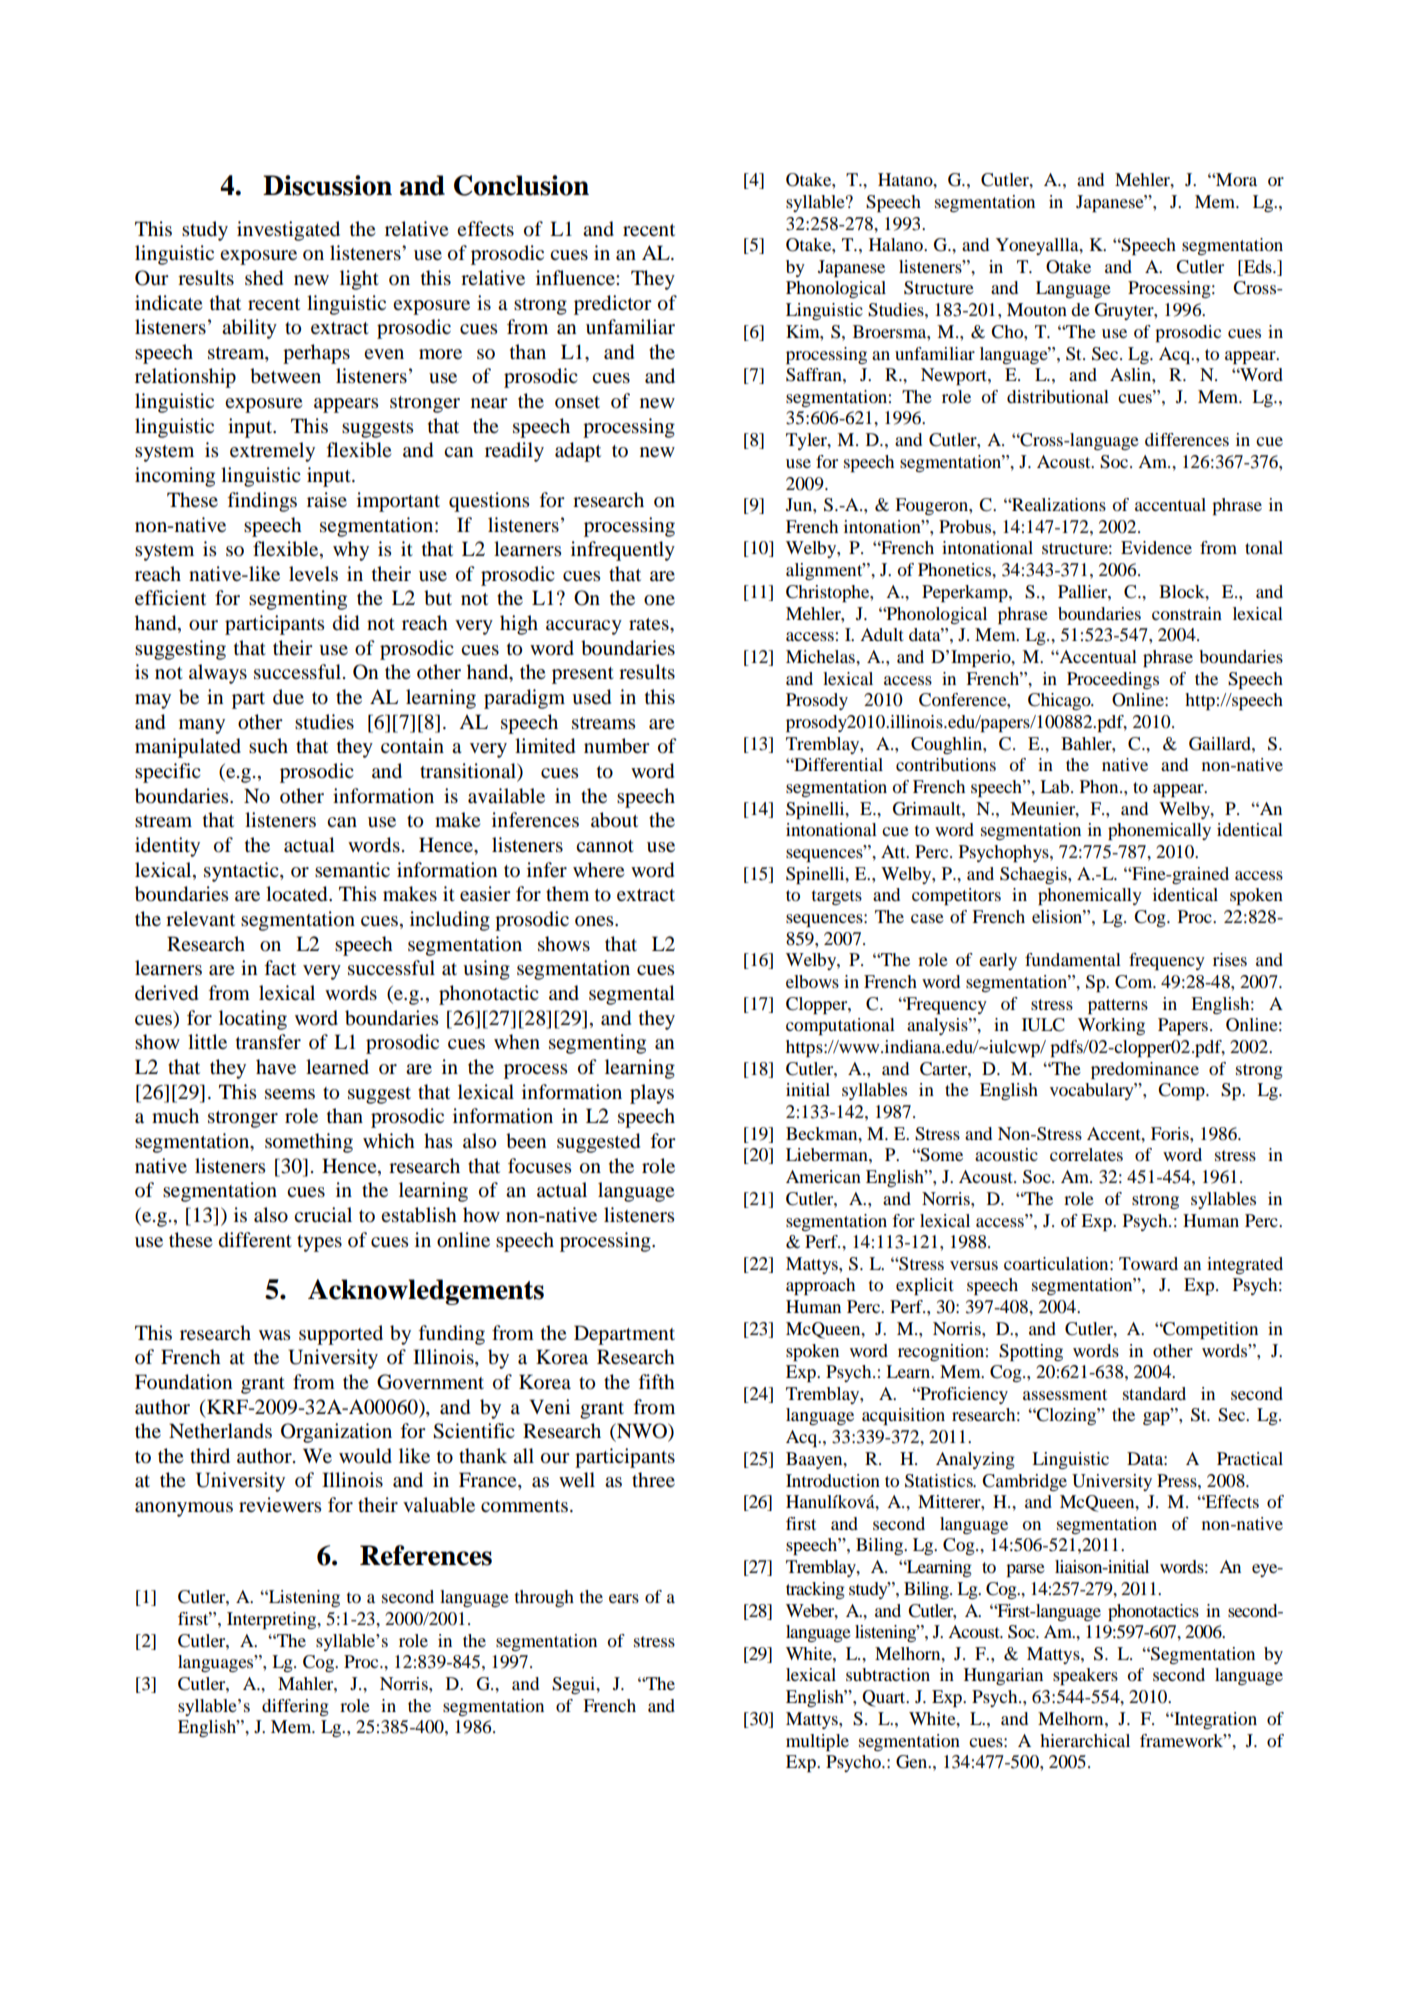 The height and width of the screenshot is (2006, 1418). I want to click on differing, so click(295, 1707).
